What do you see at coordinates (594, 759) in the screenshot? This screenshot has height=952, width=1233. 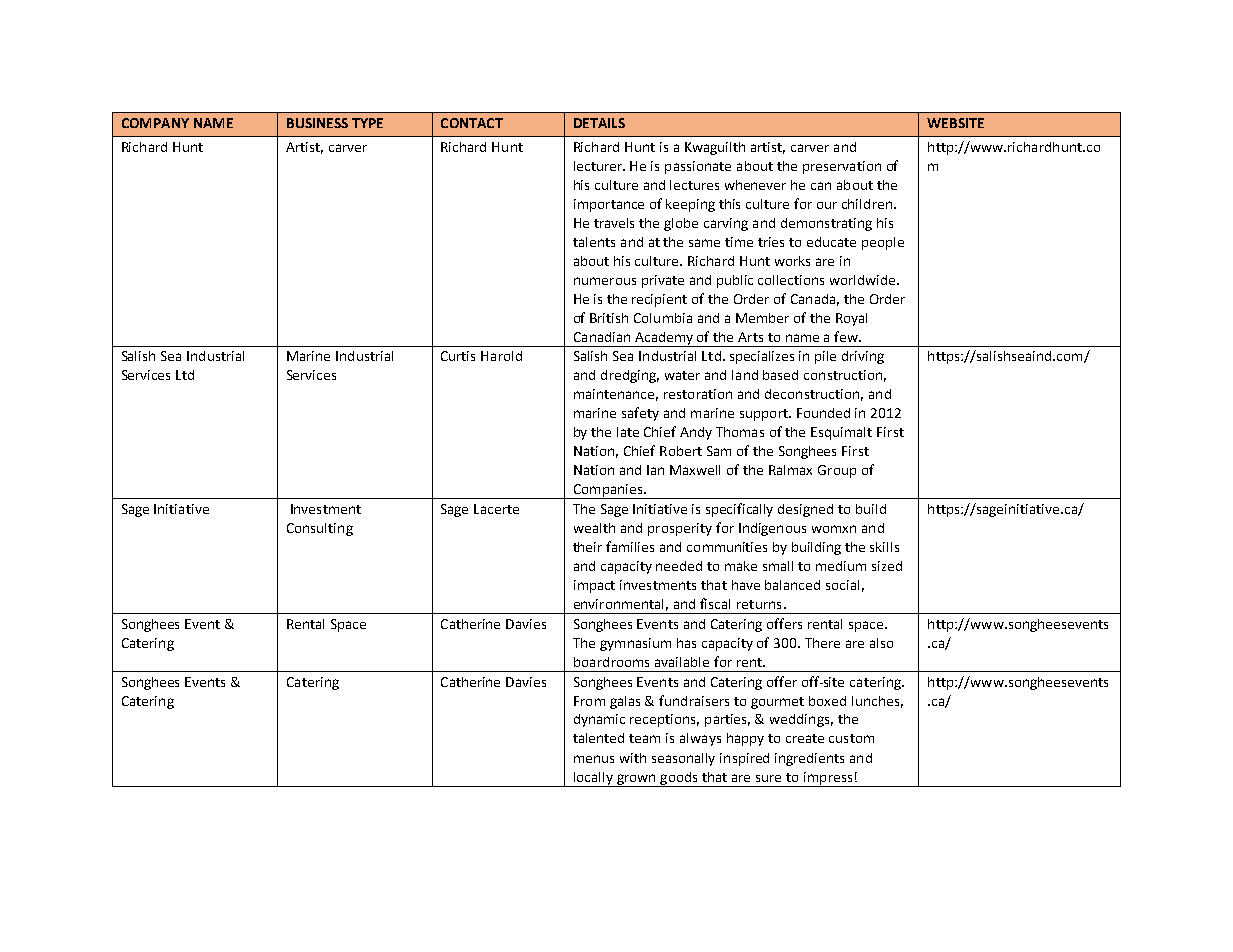 I see `menus` at bounding box center [594, 759].
